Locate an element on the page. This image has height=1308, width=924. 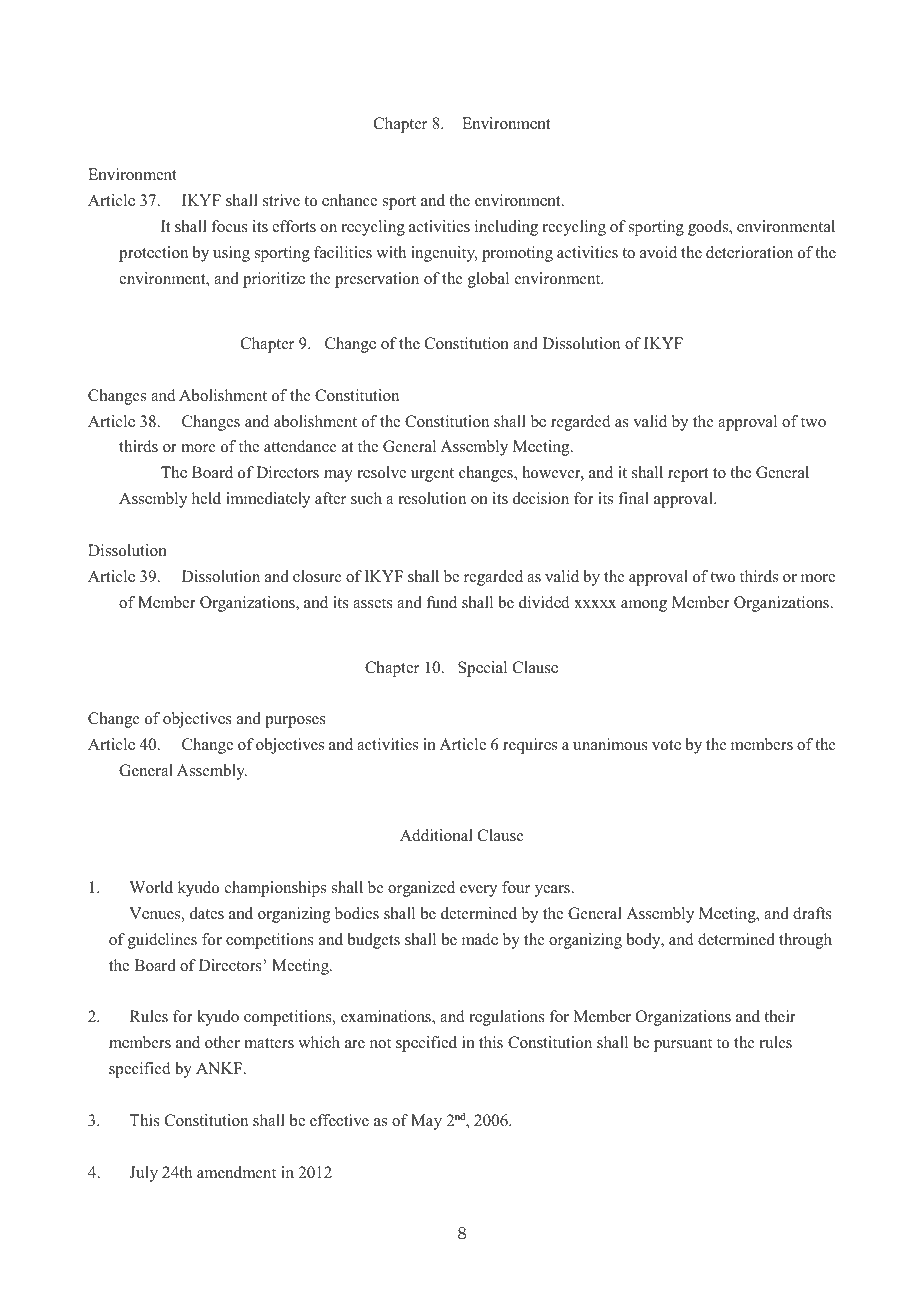
amendment is located at coordinates (236, 1172).
